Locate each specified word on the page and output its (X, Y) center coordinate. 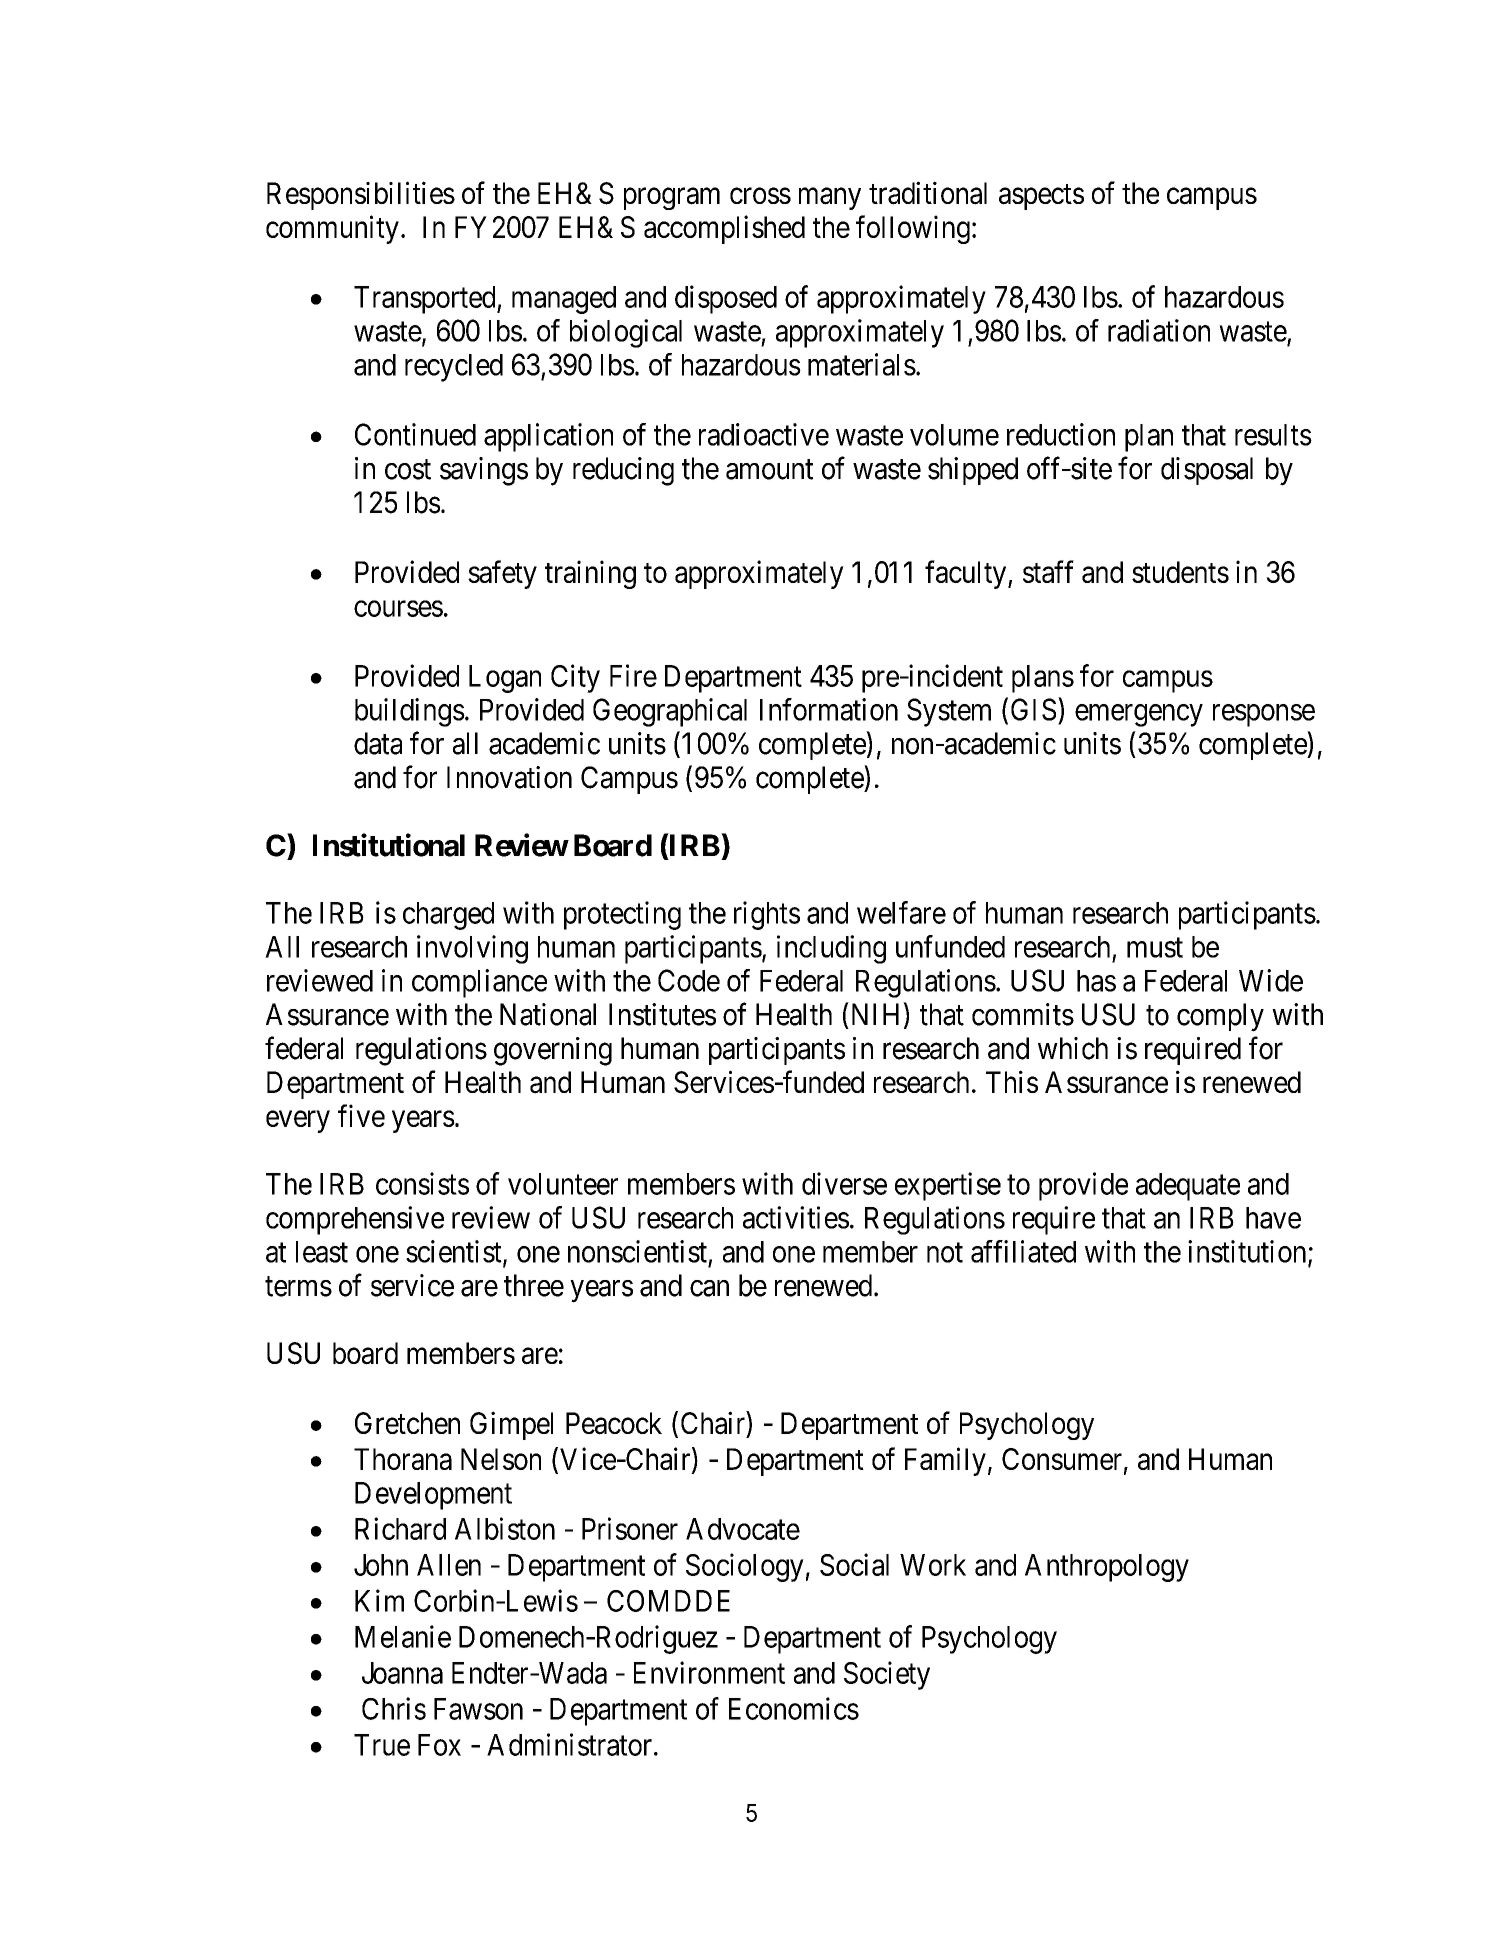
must (1155, 948)
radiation (1159, 330)
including (831, 949)
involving (472, 949)
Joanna (402, 1673)
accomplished (724, 229)
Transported (426, 300)
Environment (709, 1672)
